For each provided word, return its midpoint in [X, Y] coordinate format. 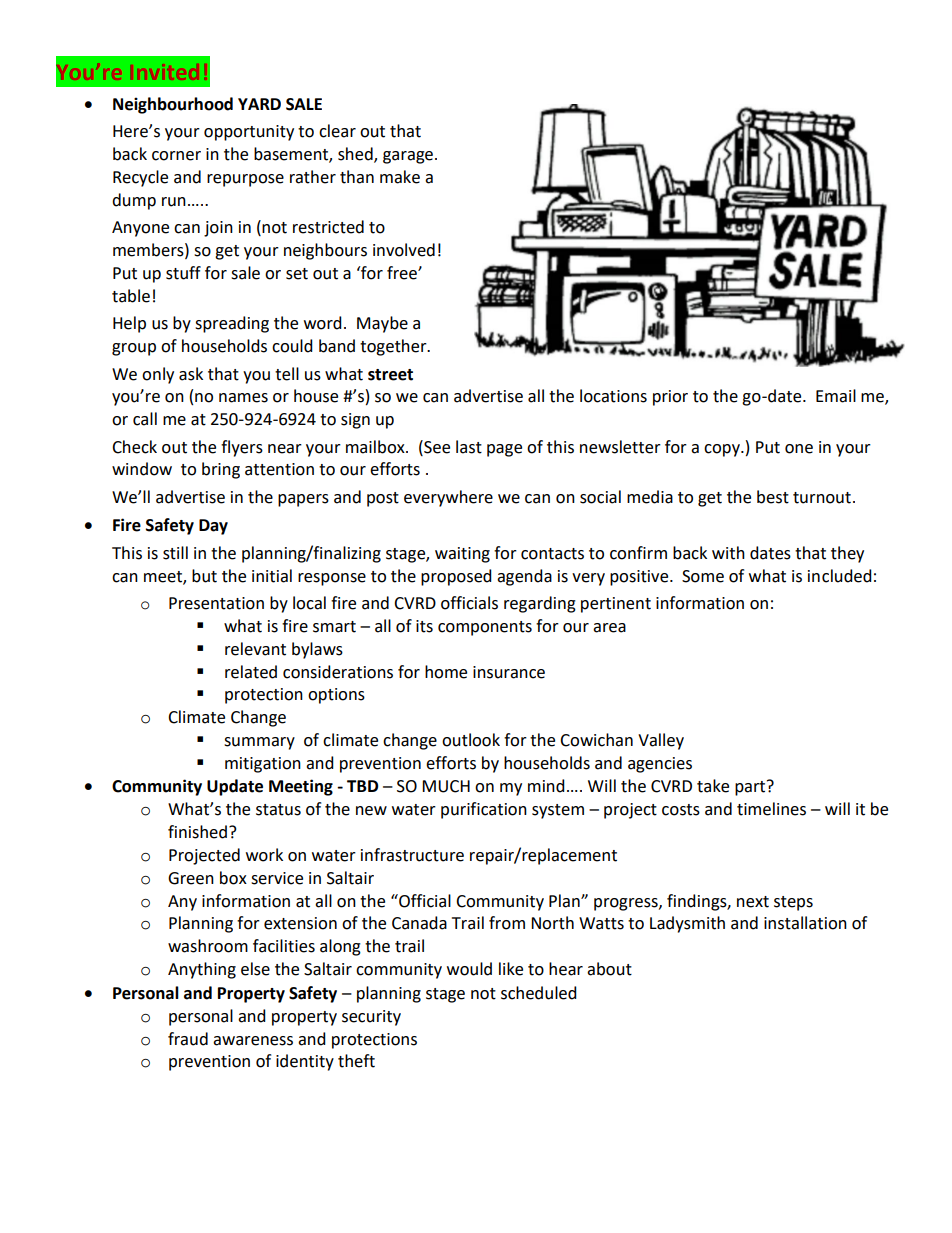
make [400, 177]
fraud [188, 1039]
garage [408, 157]
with [728, 553]
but [204, 576]
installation [805, 923]
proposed [456, 577]
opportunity [249, 133]
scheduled [539, 993]
